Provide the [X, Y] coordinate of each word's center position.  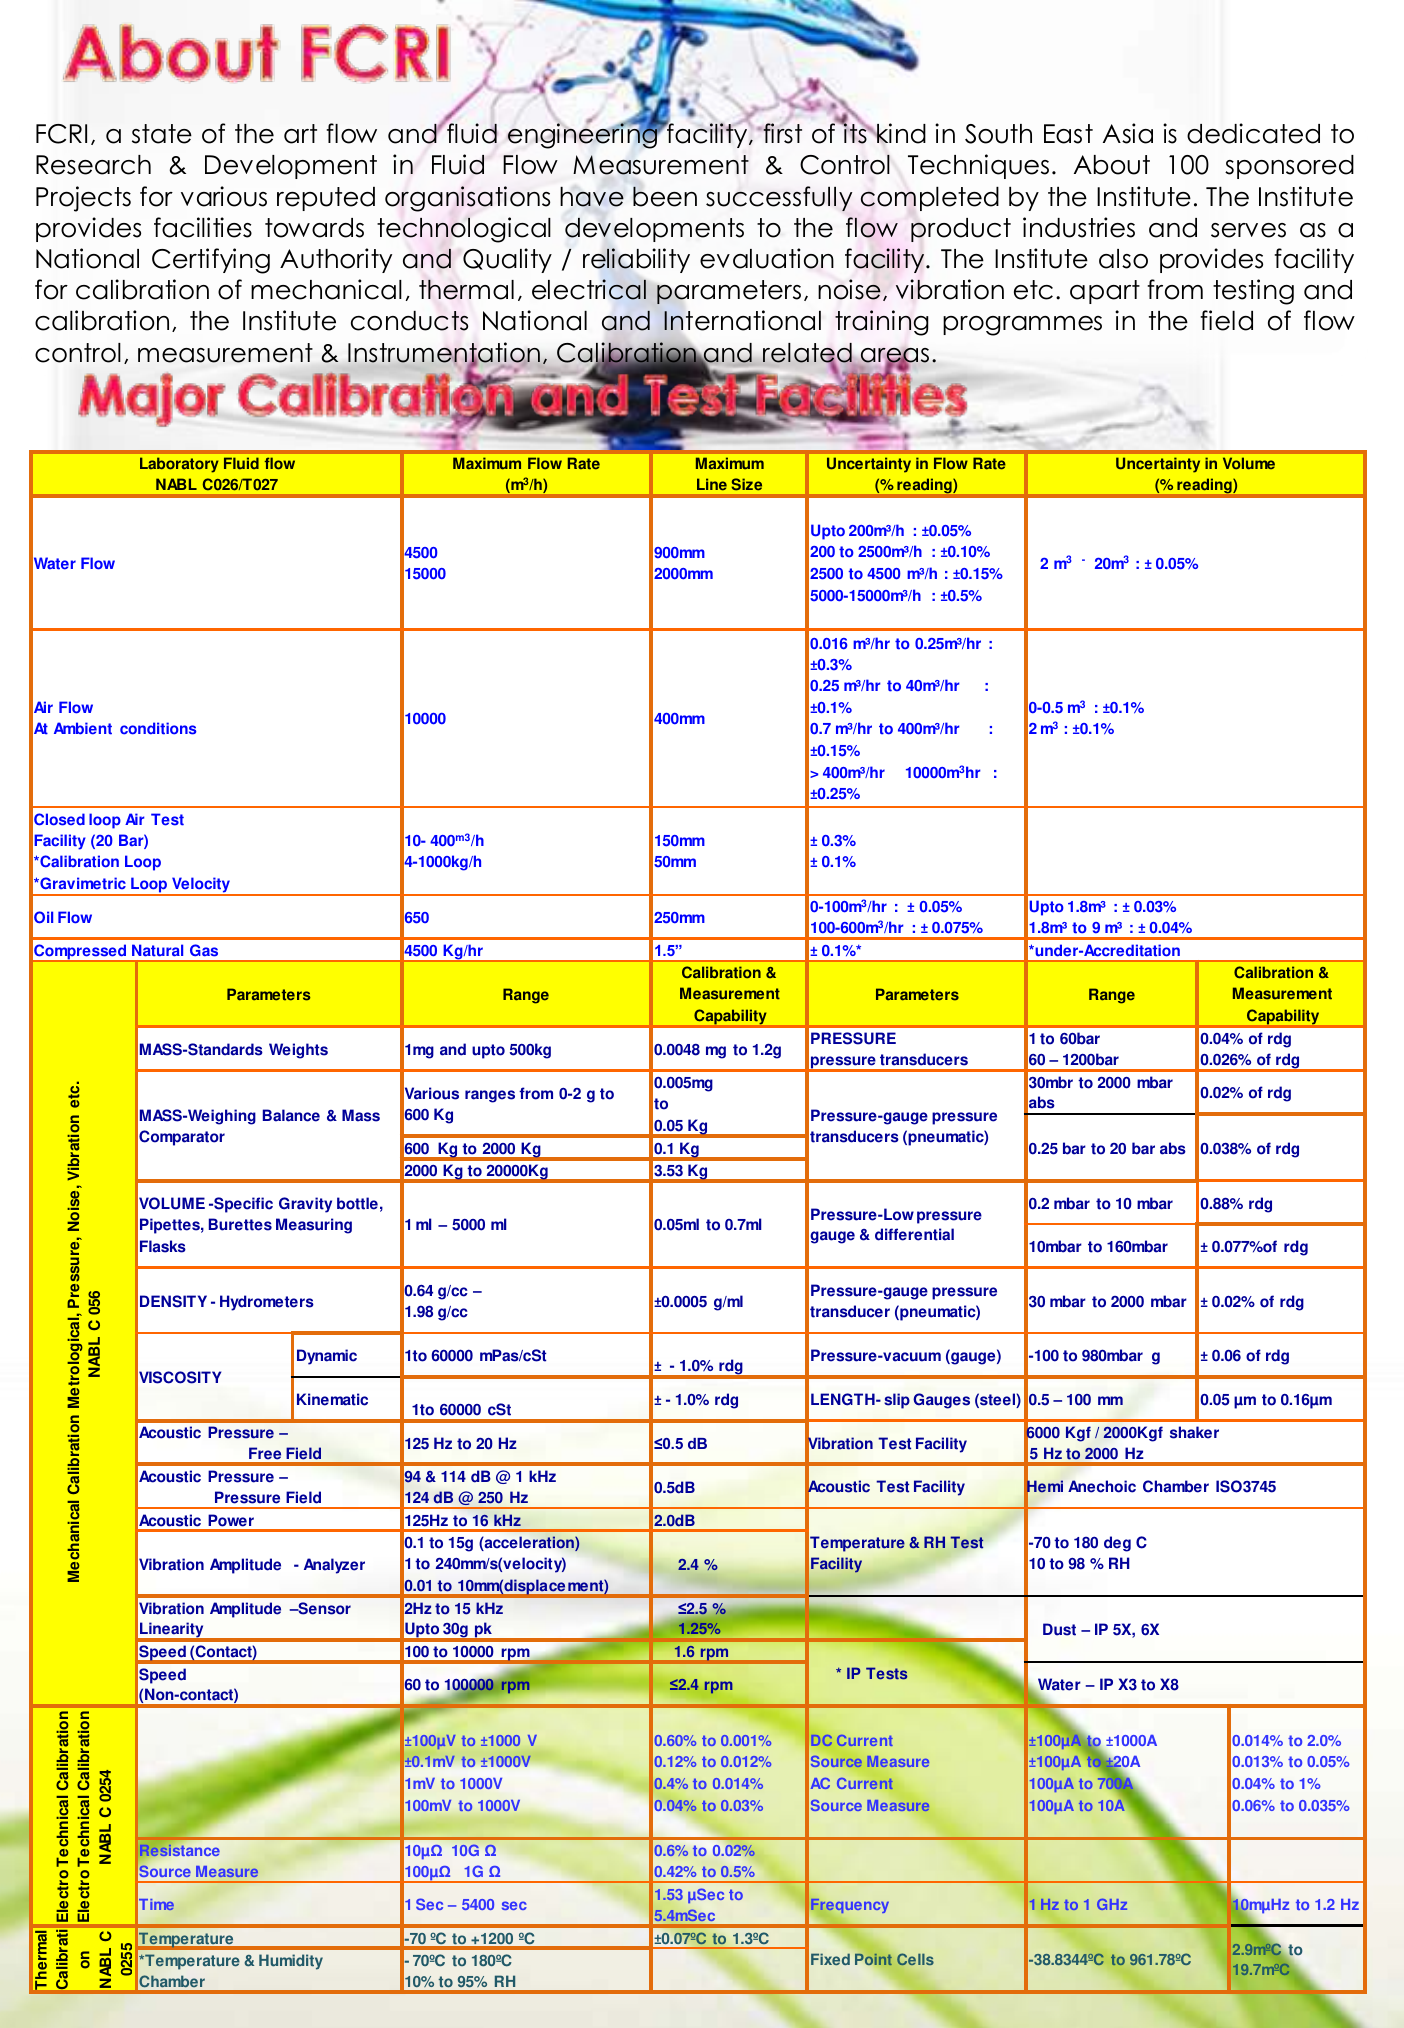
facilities [203, 227]
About [1112, 165]
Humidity [291, 1962]
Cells [915, 1959]
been [665, 196]
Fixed [830, 1959]
